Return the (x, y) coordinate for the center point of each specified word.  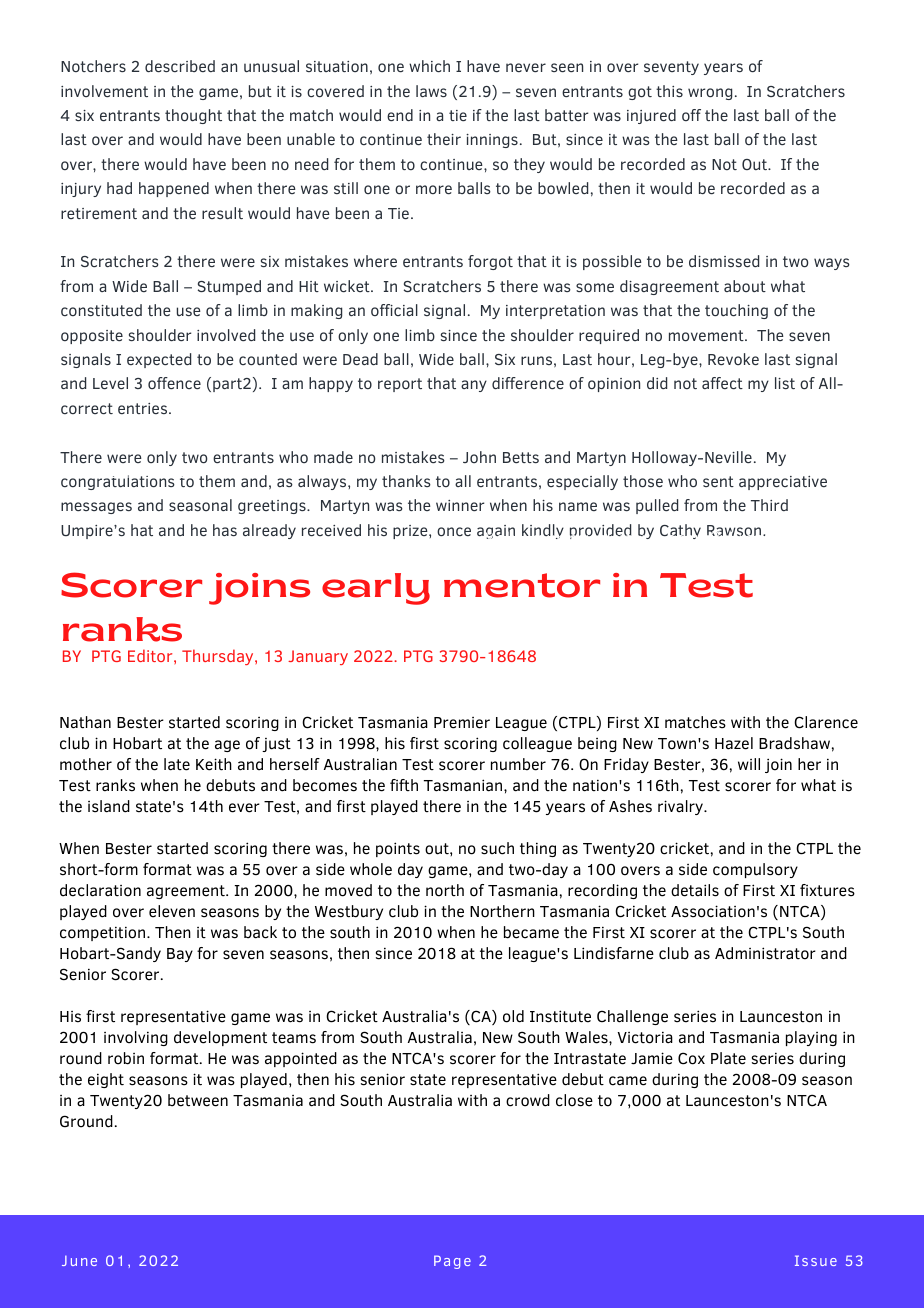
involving (136, 1038)
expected (159, 360)
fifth (404, 785)
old (513, 1016)
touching (736, 311)
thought (193, 116)
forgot (490, 262)
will (749, 764)
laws (431, 91)
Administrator (765, 953)
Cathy (680, 531)
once (454, 531)
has (225, 530)
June (79, 1261)
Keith (214, 764)
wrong (710, 94)
